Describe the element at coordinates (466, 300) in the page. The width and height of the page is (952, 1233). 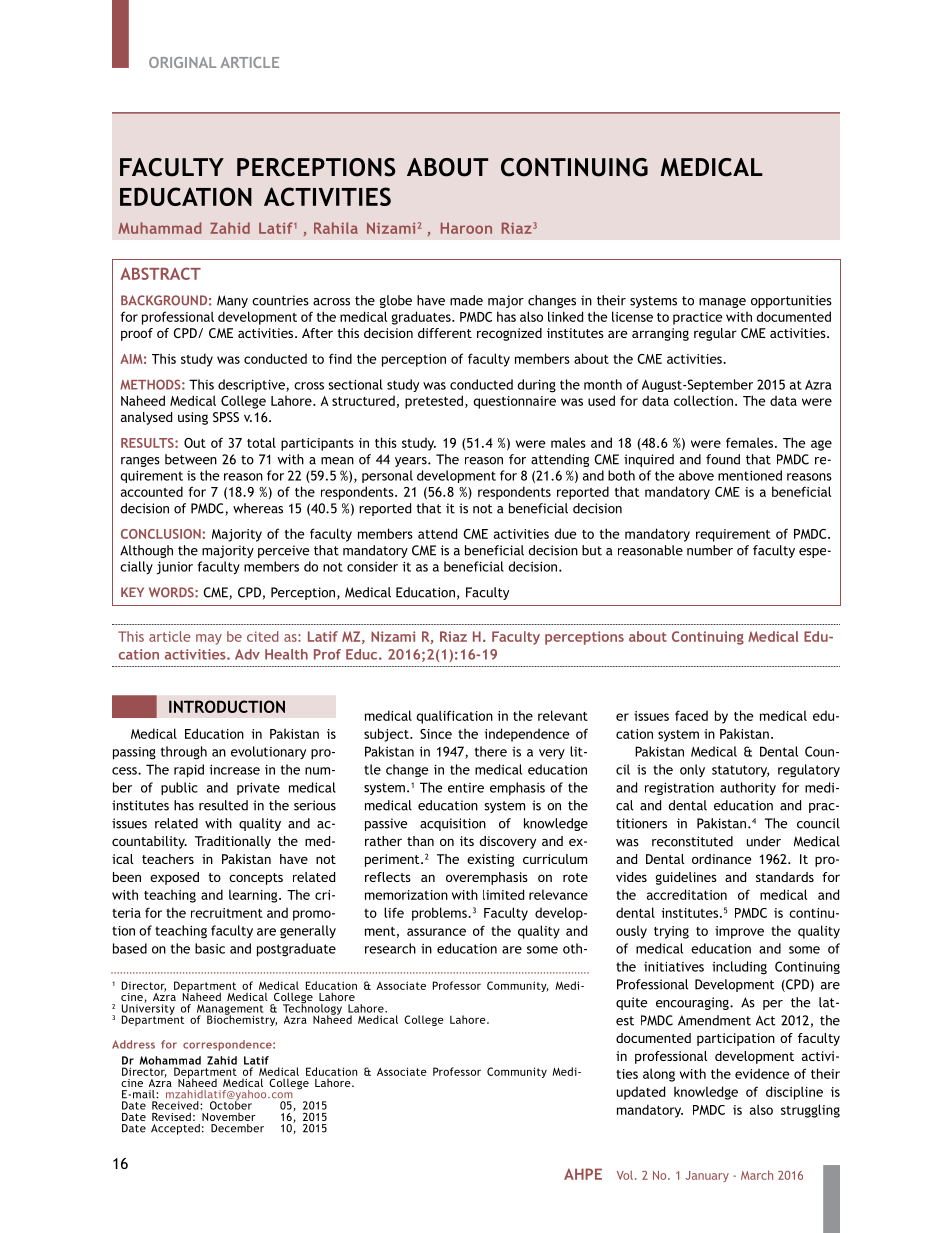
I see `made` at that location.
